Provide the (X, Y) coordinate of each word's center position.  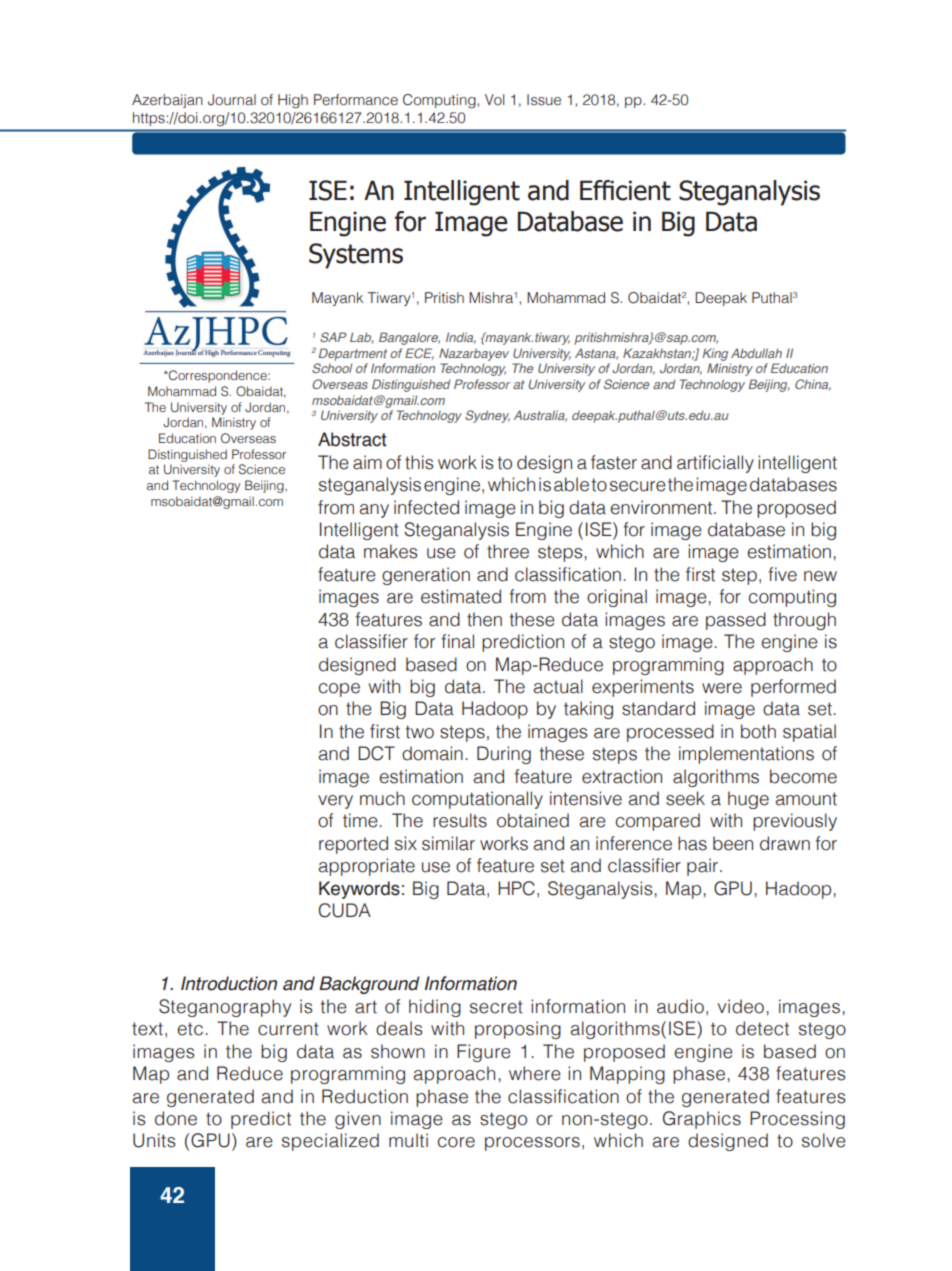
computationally (477, 800)
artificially (715, 464)
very (335, 802)
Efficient (625, 190)
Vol (494, 99)
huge (748, 800)
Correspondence (218, 376)
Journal (232, 100)
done (176, 1118)
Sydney (487, 416)
